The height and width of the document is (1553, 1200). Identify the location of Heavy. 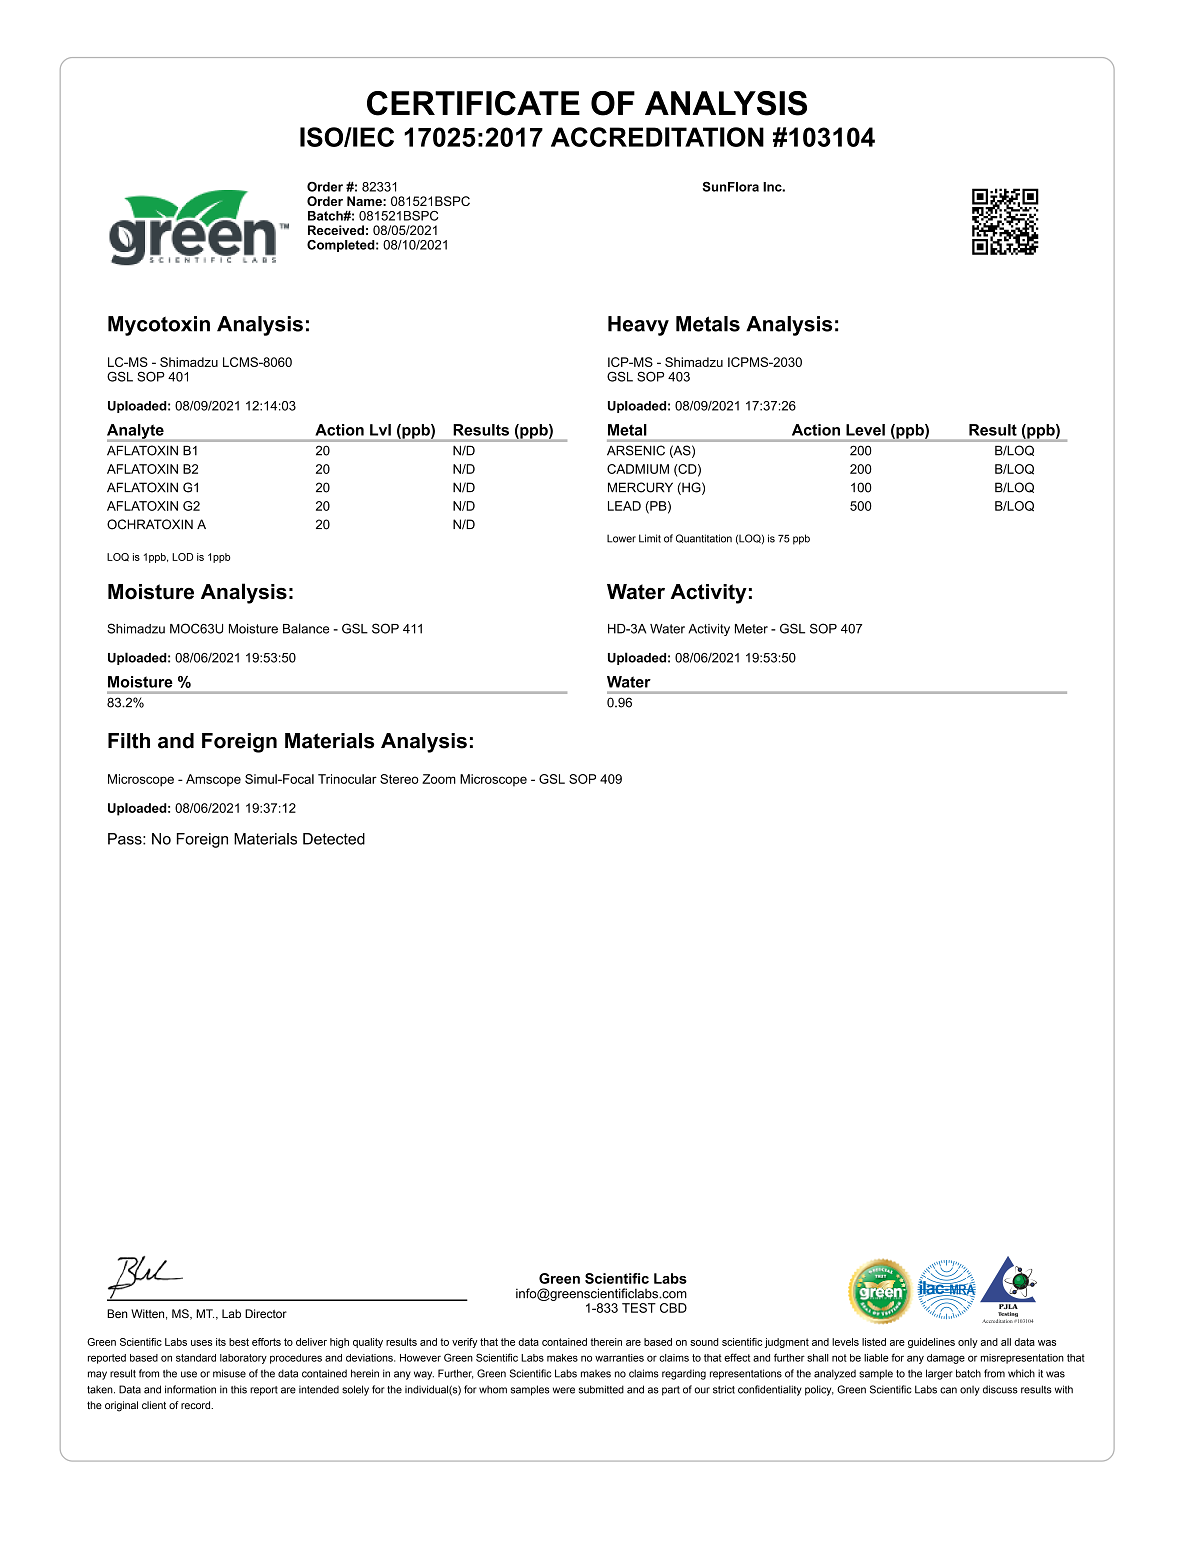
(638, 326).
